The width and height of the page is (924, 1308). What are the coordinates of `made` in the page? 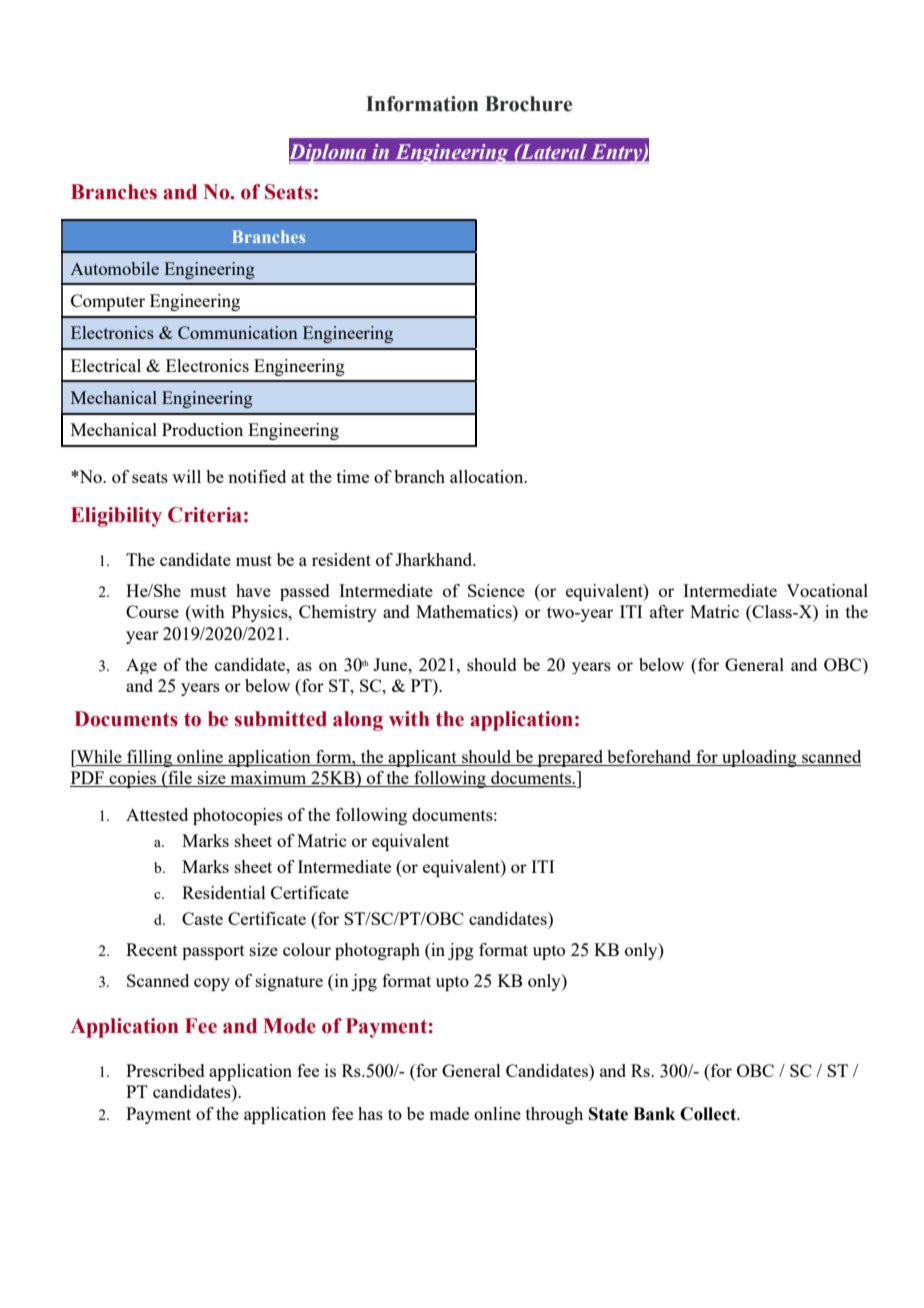 It's located at (449, 1113).
